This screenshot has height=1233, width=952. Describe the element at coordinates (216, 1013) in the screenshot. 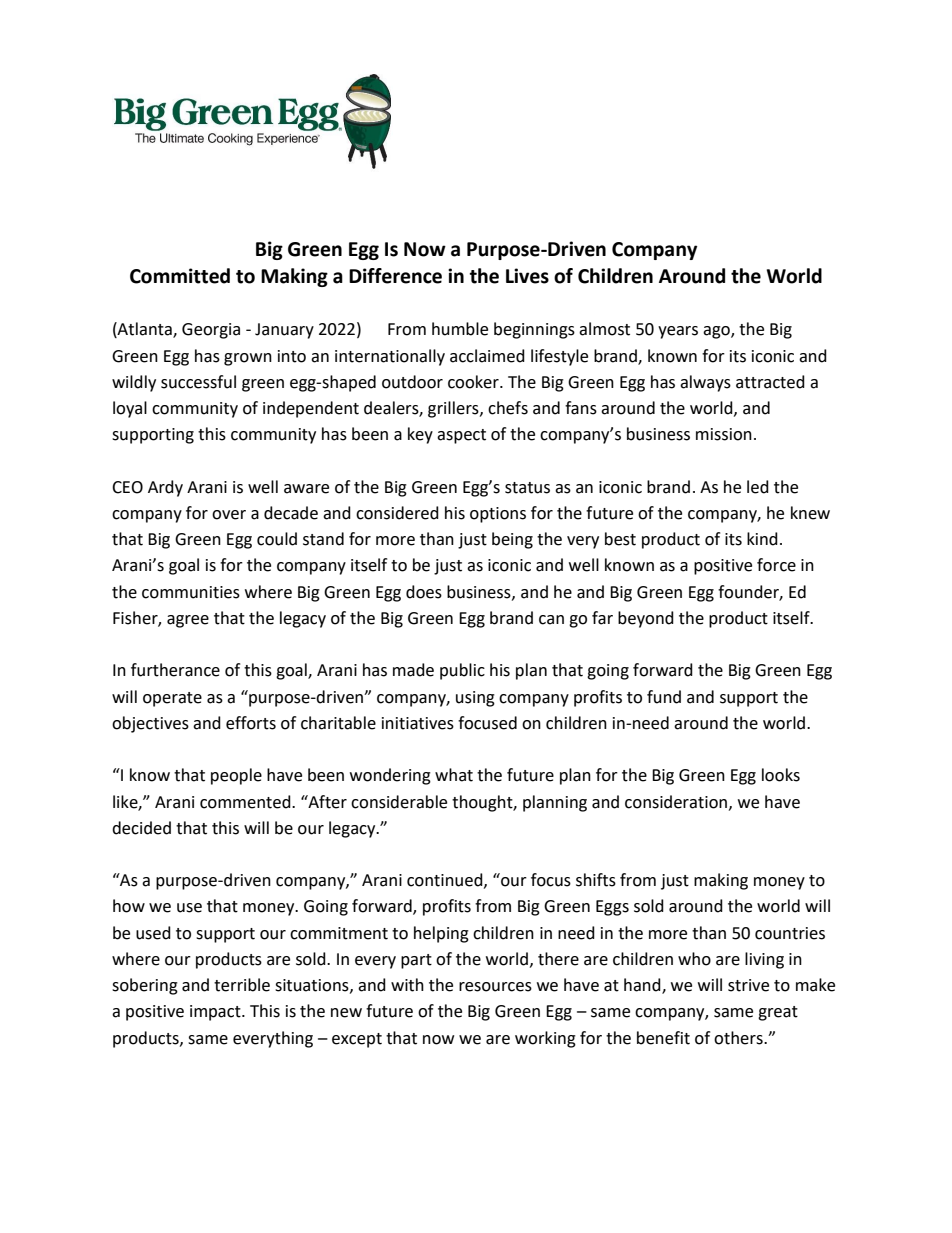

I see `impact` at that location.
